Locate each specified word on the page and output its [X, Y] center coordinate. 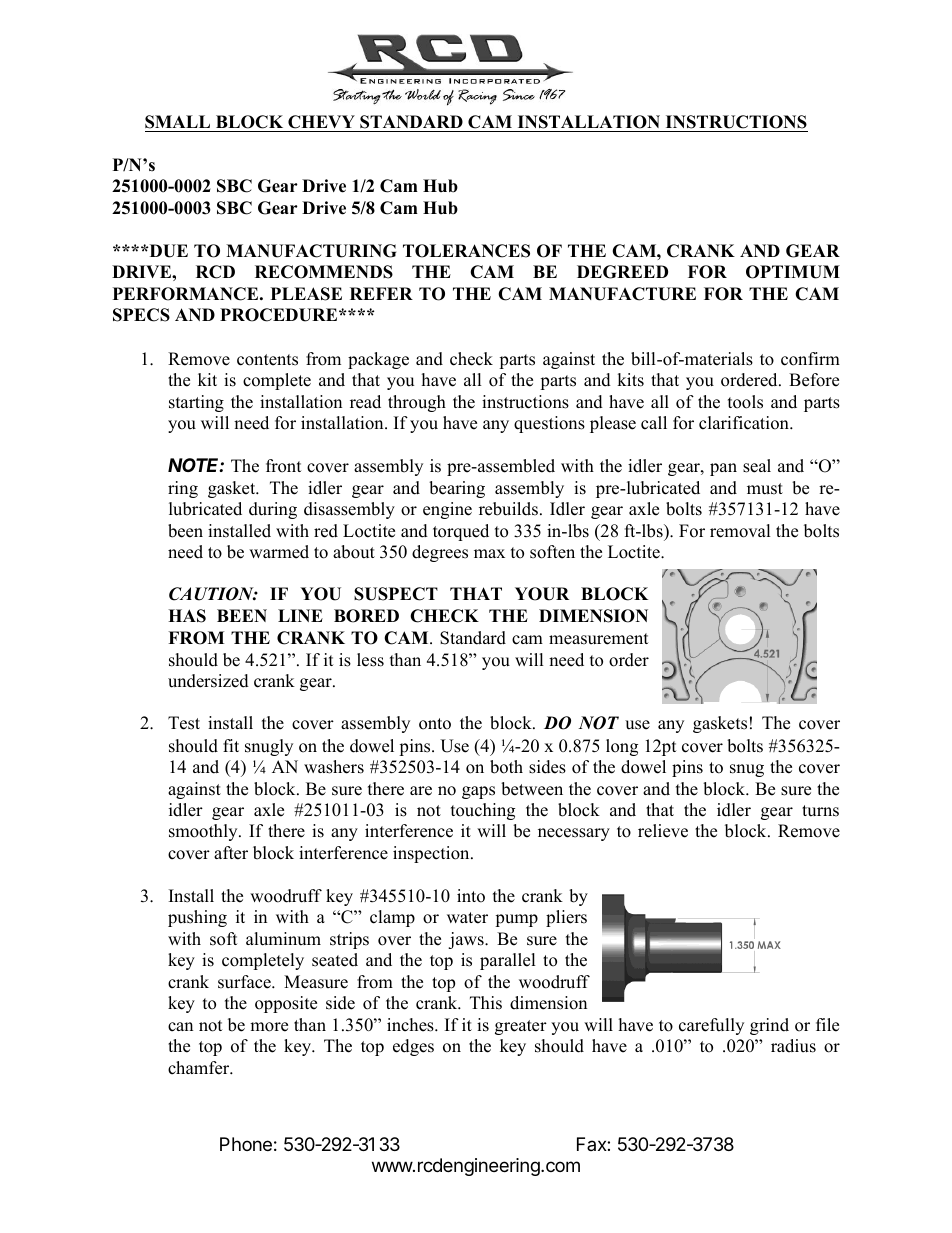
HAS [187, 616]
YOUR [542, 594]
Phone [246, 1144]
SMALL [177, 122]
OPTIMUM [793, 272]
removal [740, 531]
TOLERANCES [466, 251]
